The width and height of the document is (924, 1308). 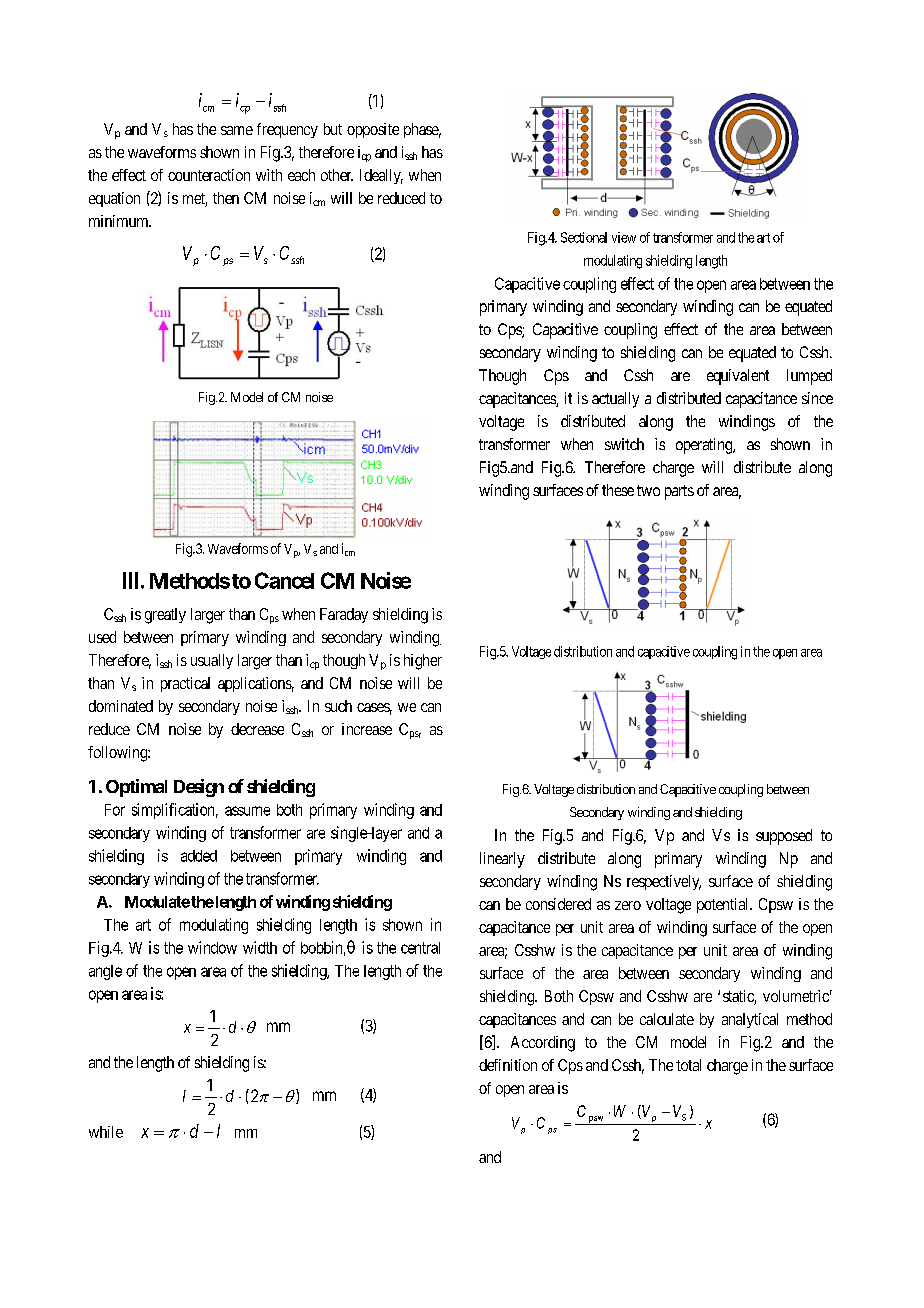 I want to click on view, so click(x=624, y=237).
